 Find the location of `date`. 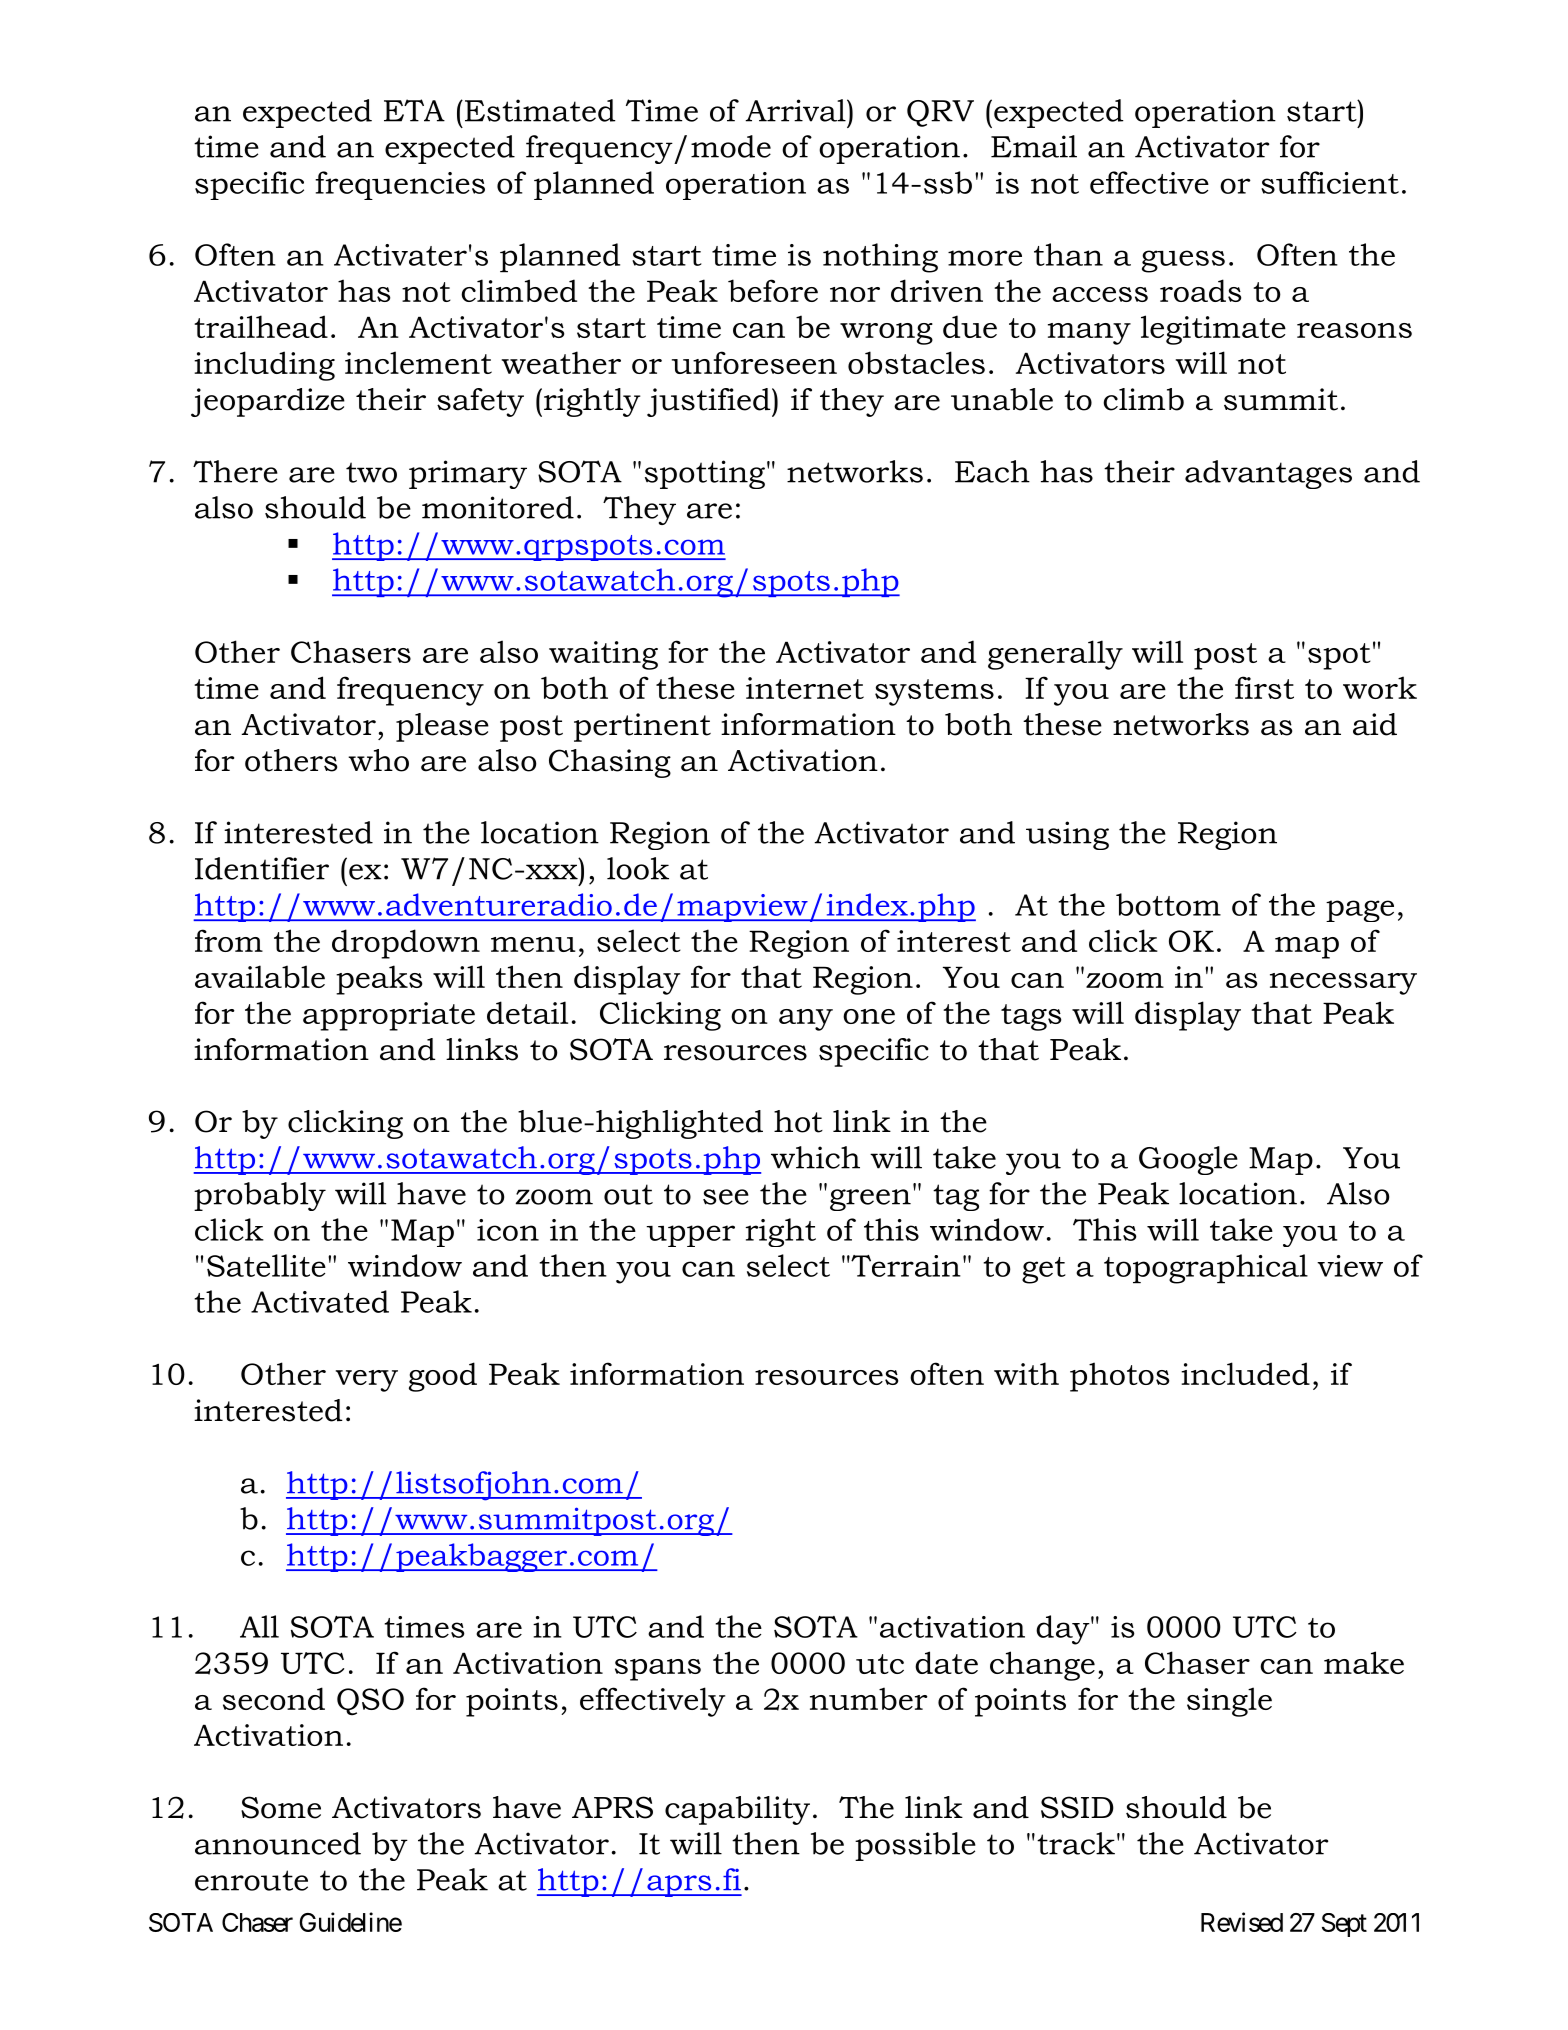

date is located at coordinates (946, 1662).
